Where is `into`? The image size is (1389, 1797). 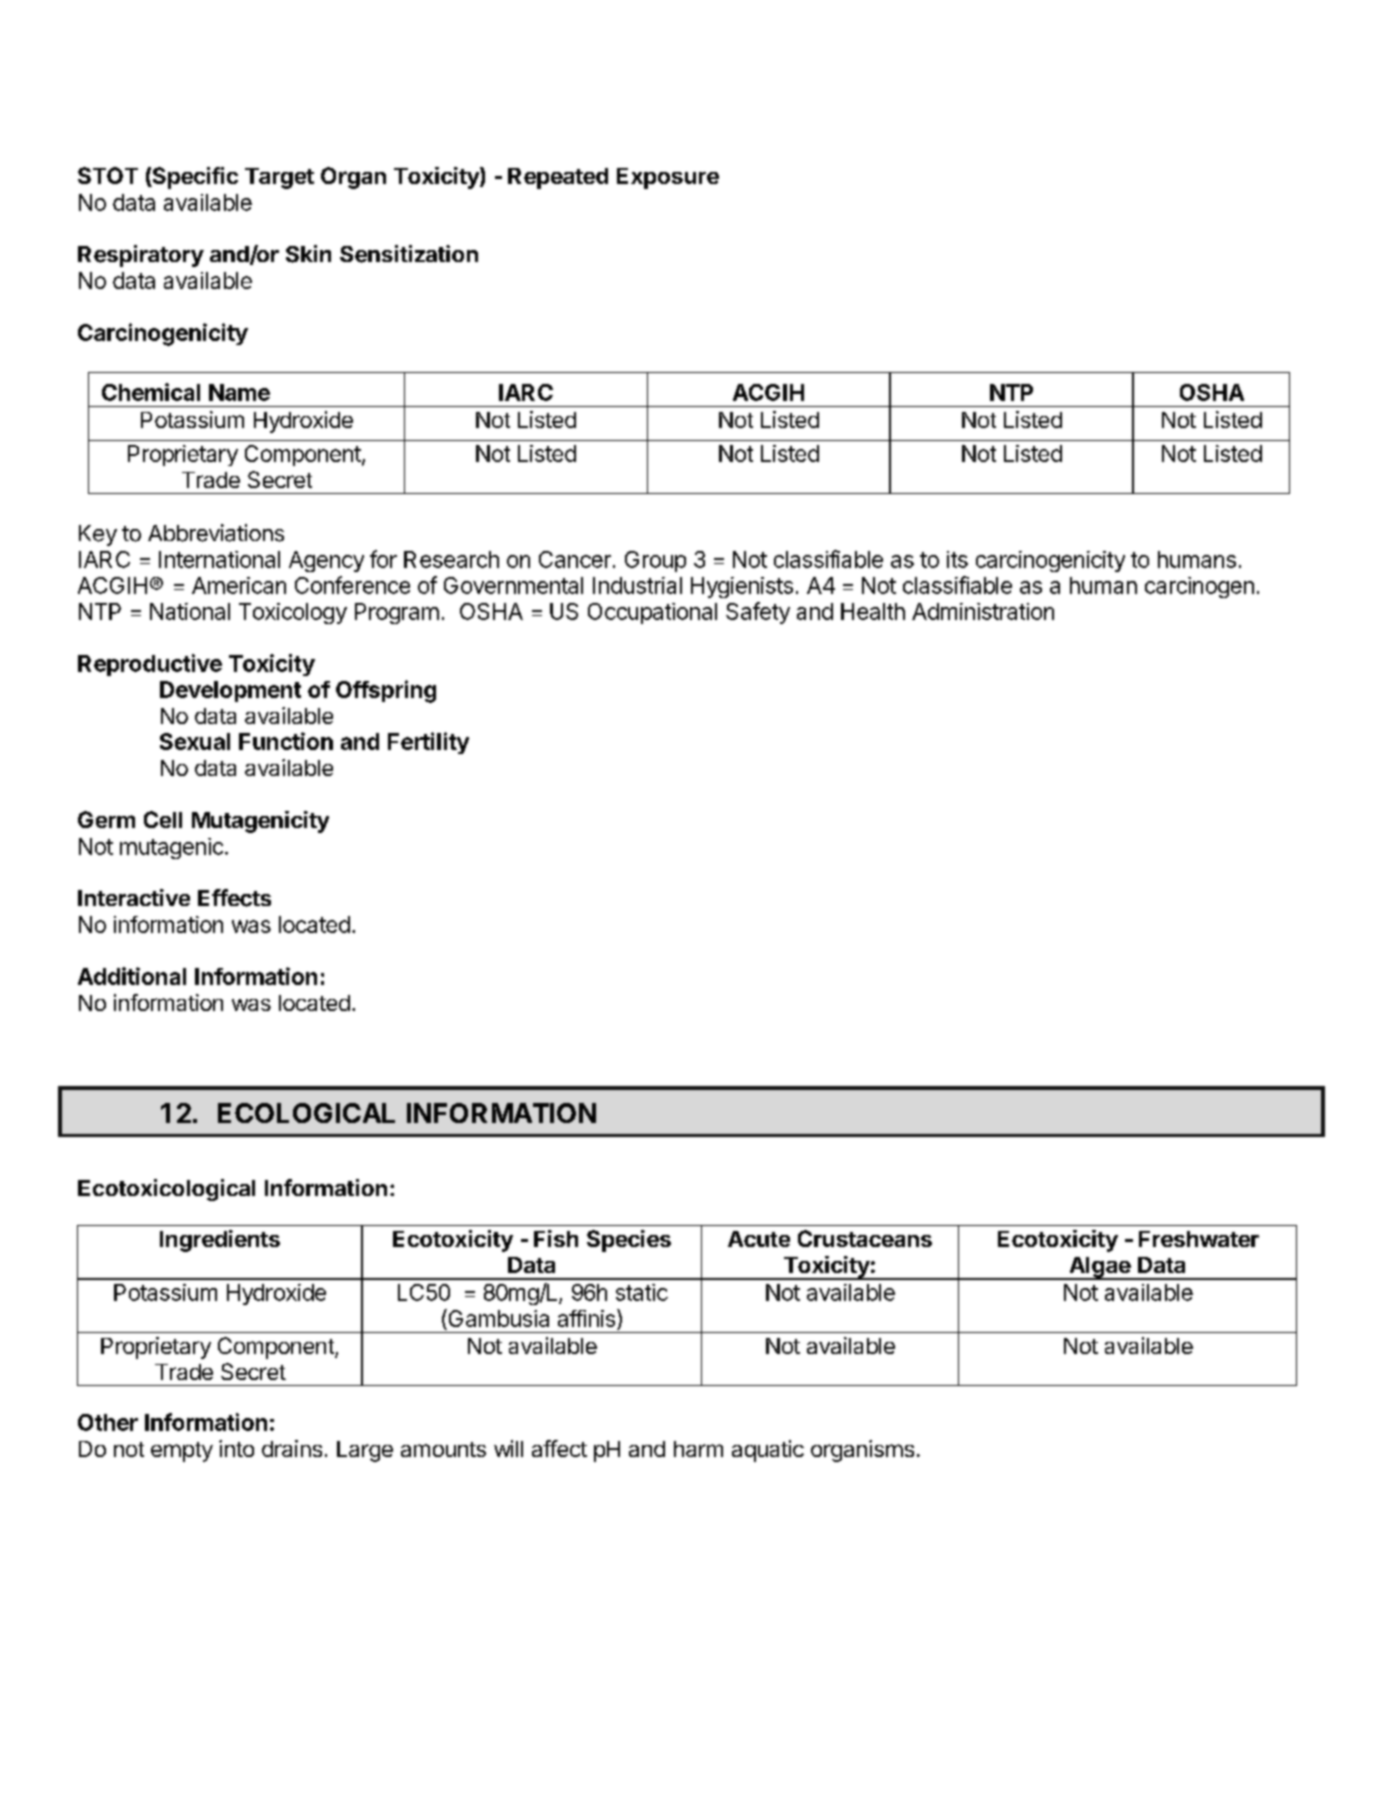
into is located at coordinates (236, 1448).
